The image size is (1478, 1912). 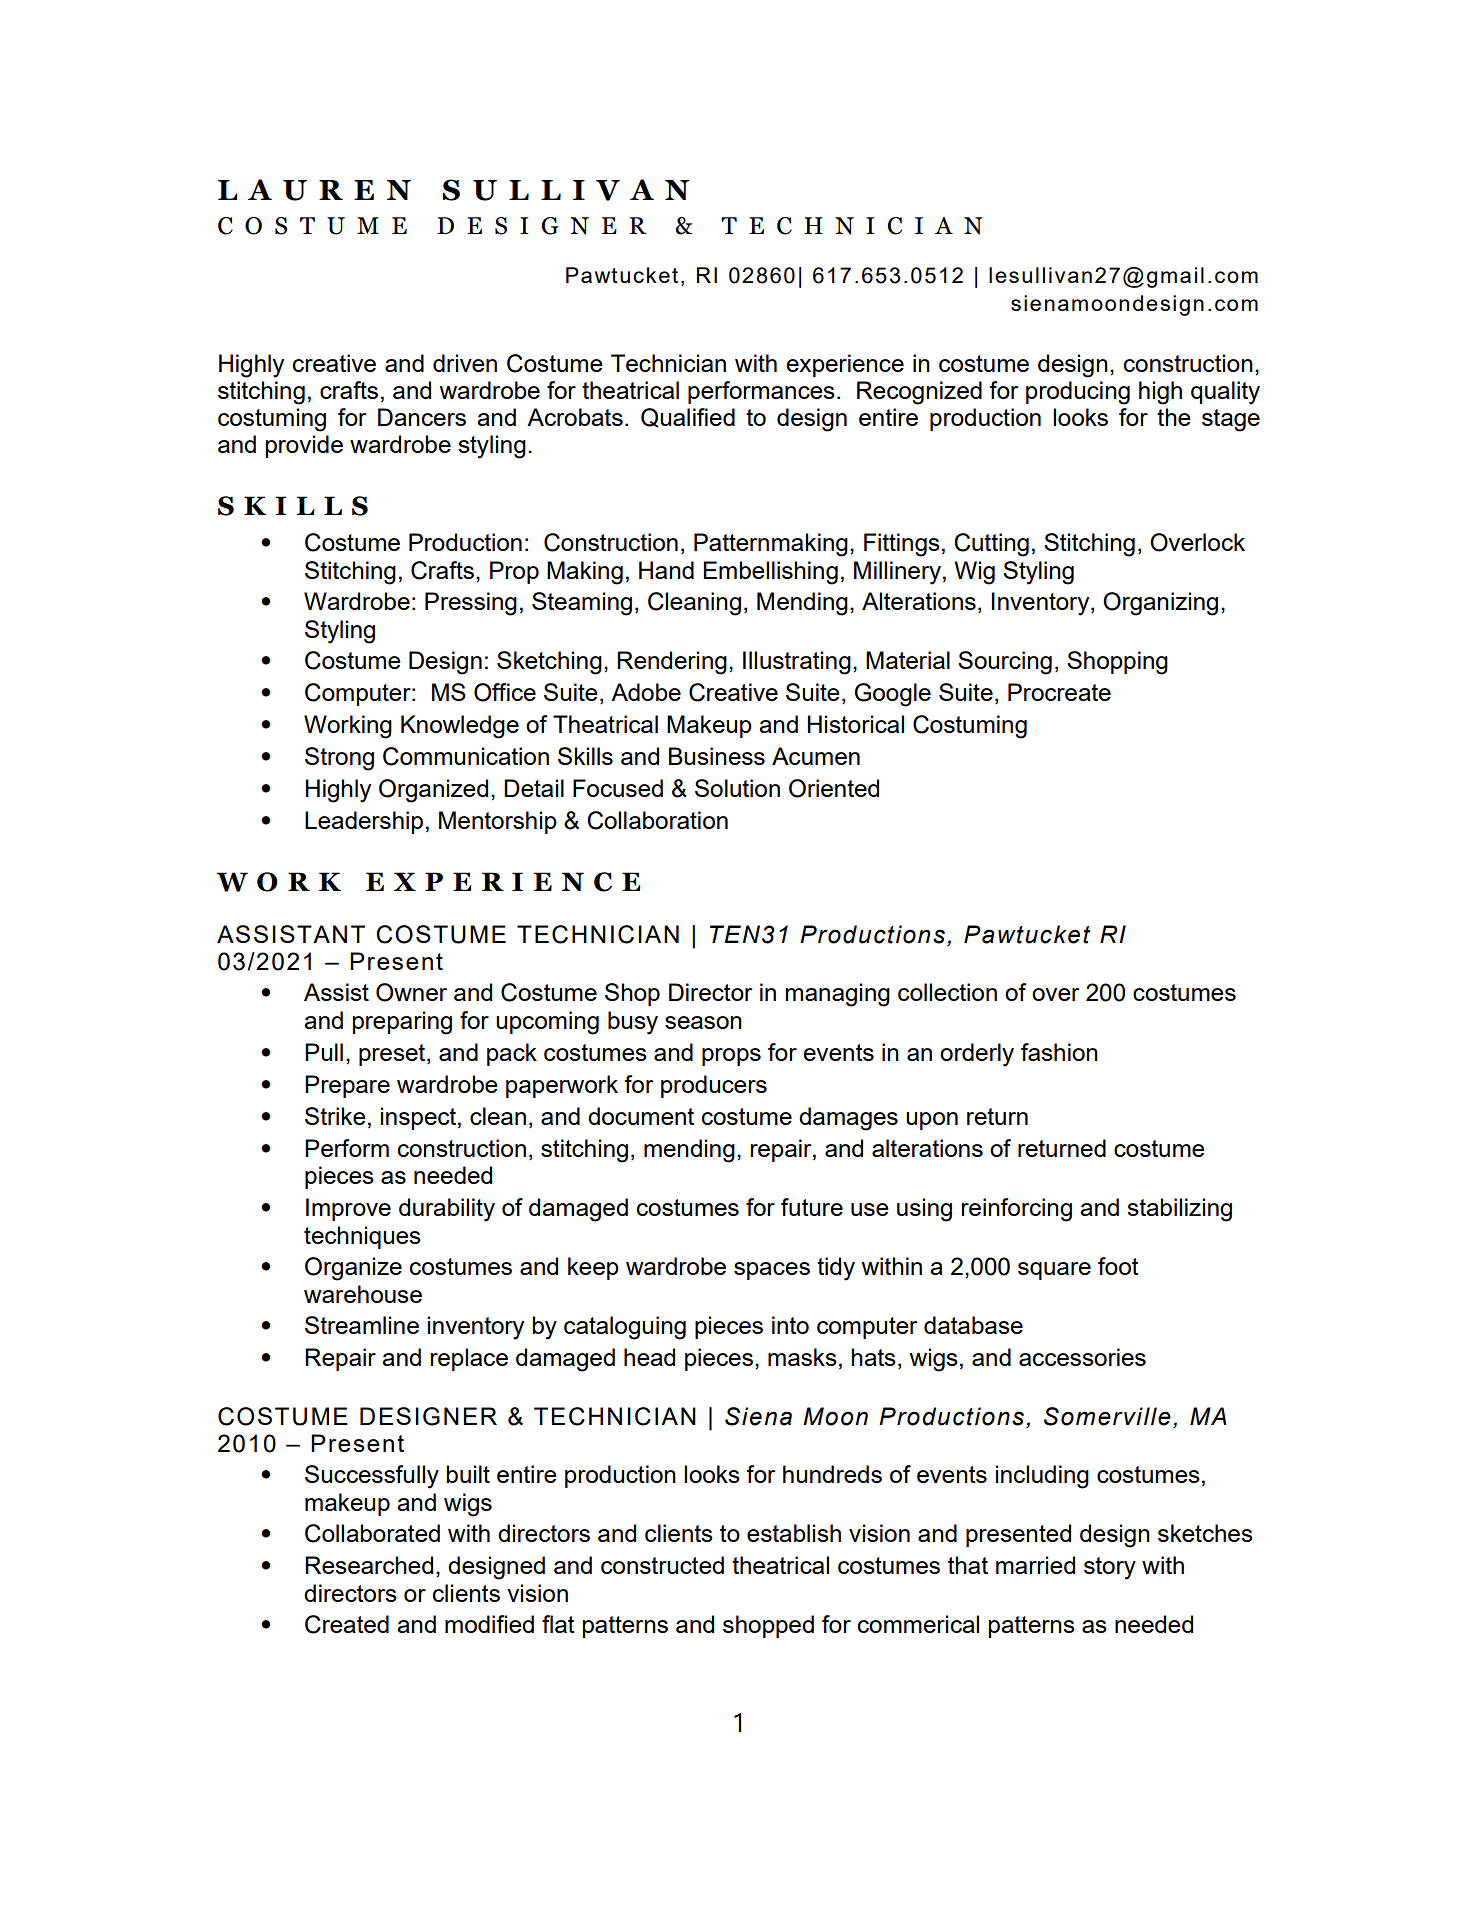 I want to click on Dancers, so click(x=422, y=417).
